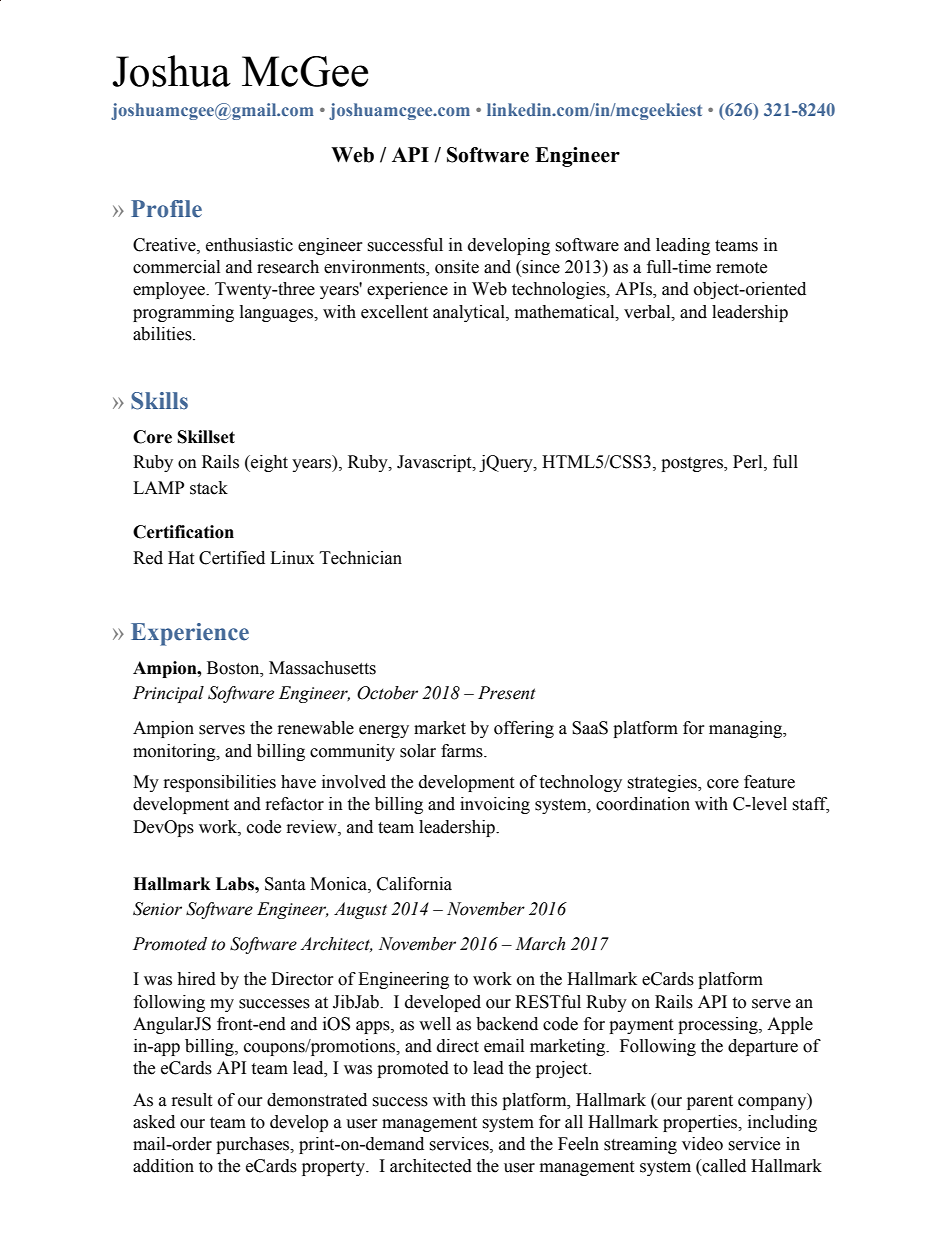 This page has height=1233, width=952. I want to click on onsite, so click(457, 267).
